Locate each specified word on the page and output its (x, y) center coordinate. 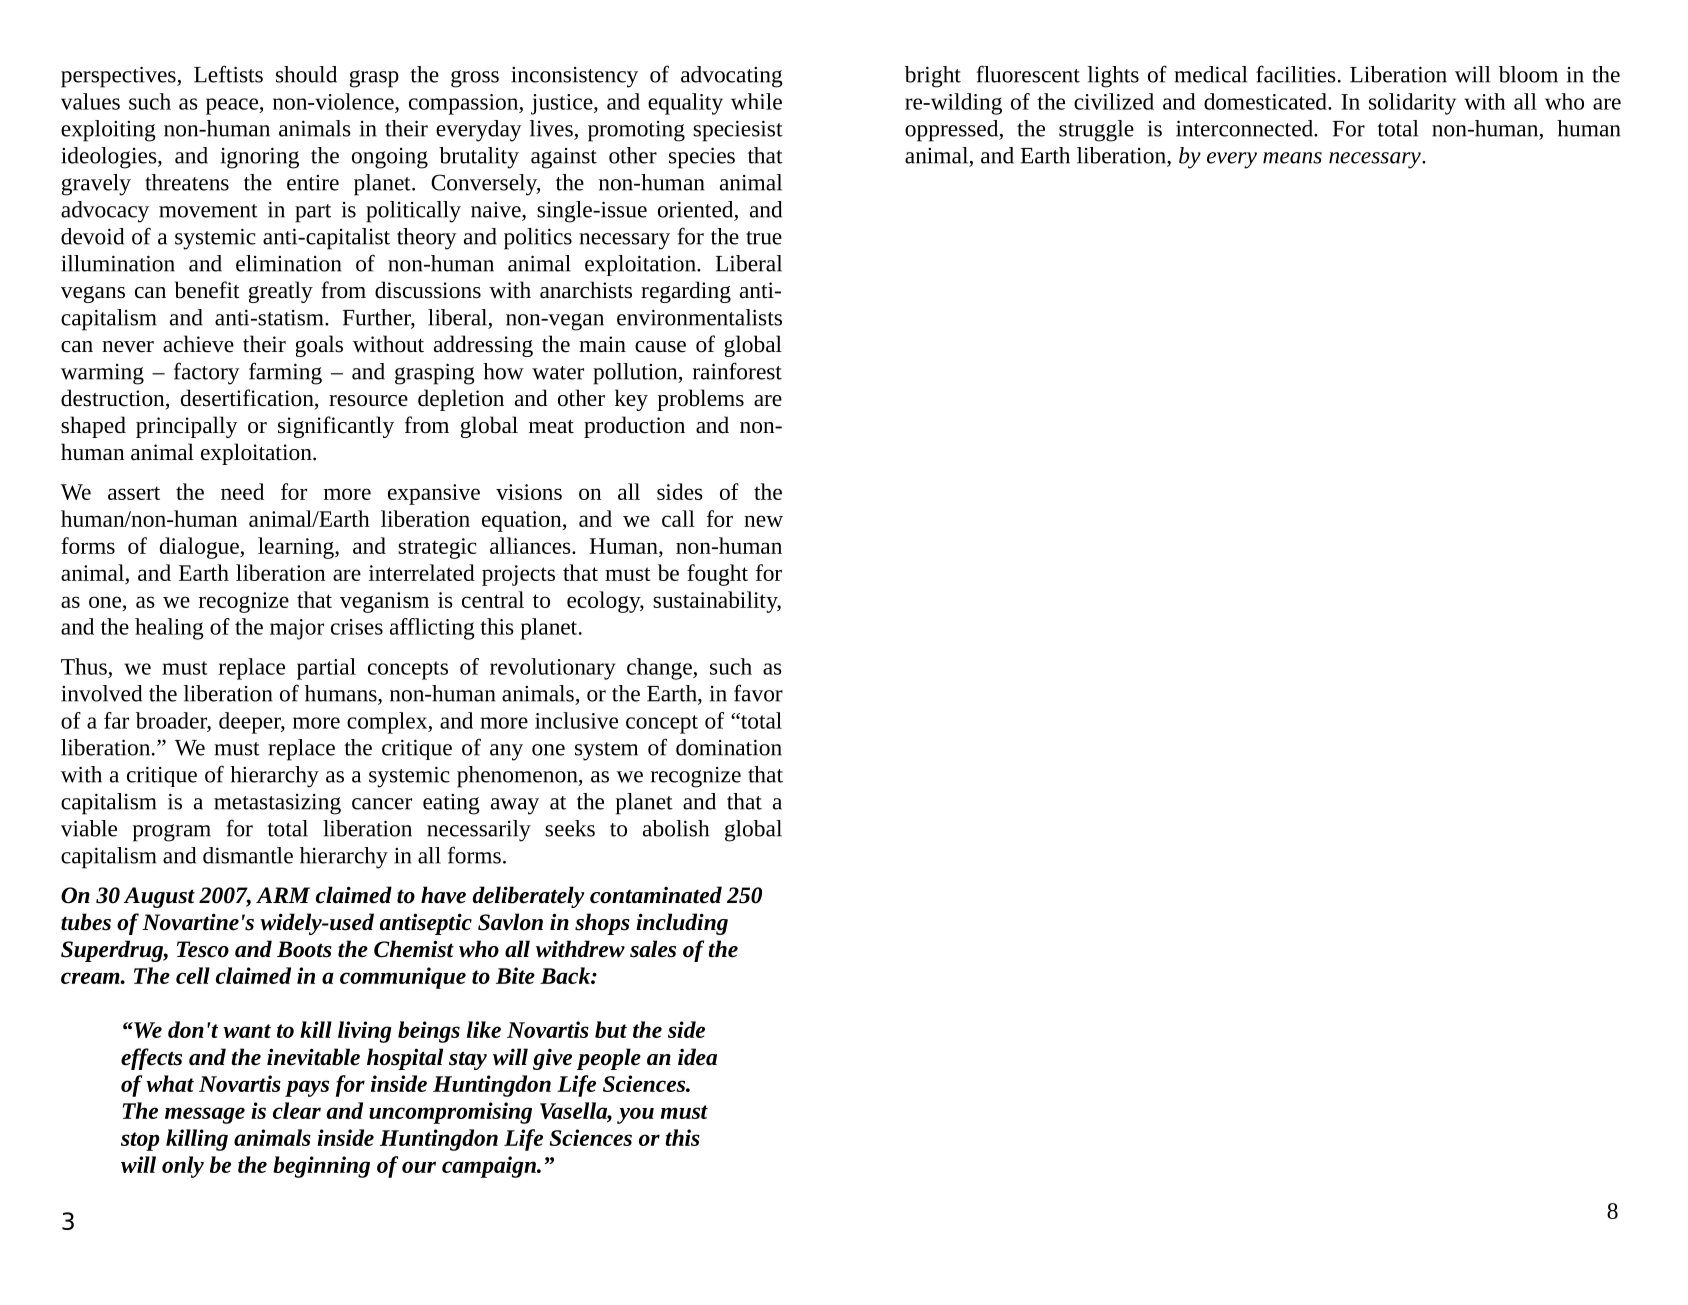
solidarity (1412, 104)
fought (717, 575)
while (756, 101)
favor (758, 693)
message (205, 1115)
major (297, 629)
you (635, 1115)
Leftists (228, 74)
